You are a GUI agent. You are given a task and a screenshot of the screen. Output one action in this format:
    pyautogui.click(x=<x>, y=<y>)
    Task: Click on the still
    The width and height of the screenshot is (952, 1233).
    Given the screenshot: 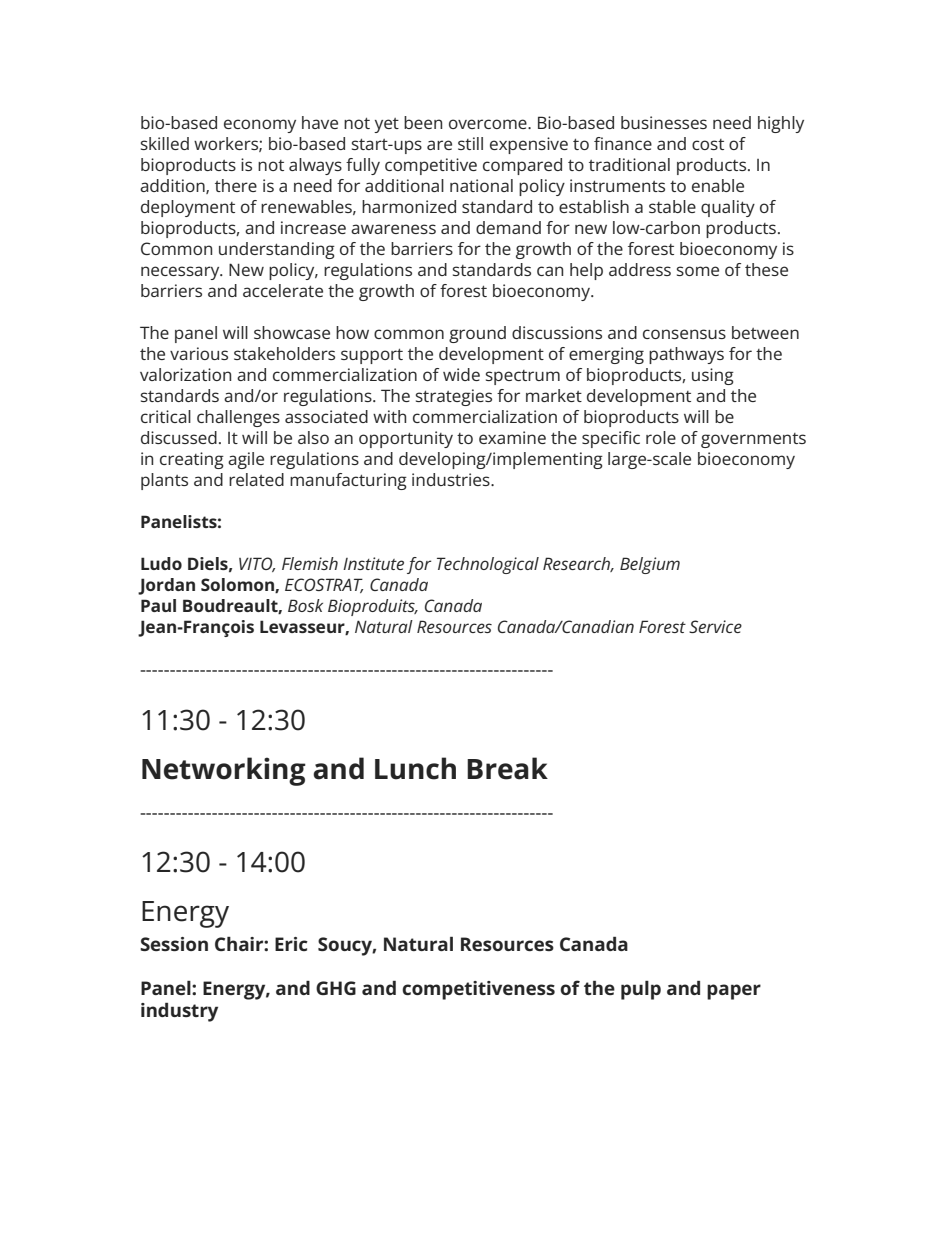 What is the action you would take?
    pyautogui.click(x=470, y=143)
